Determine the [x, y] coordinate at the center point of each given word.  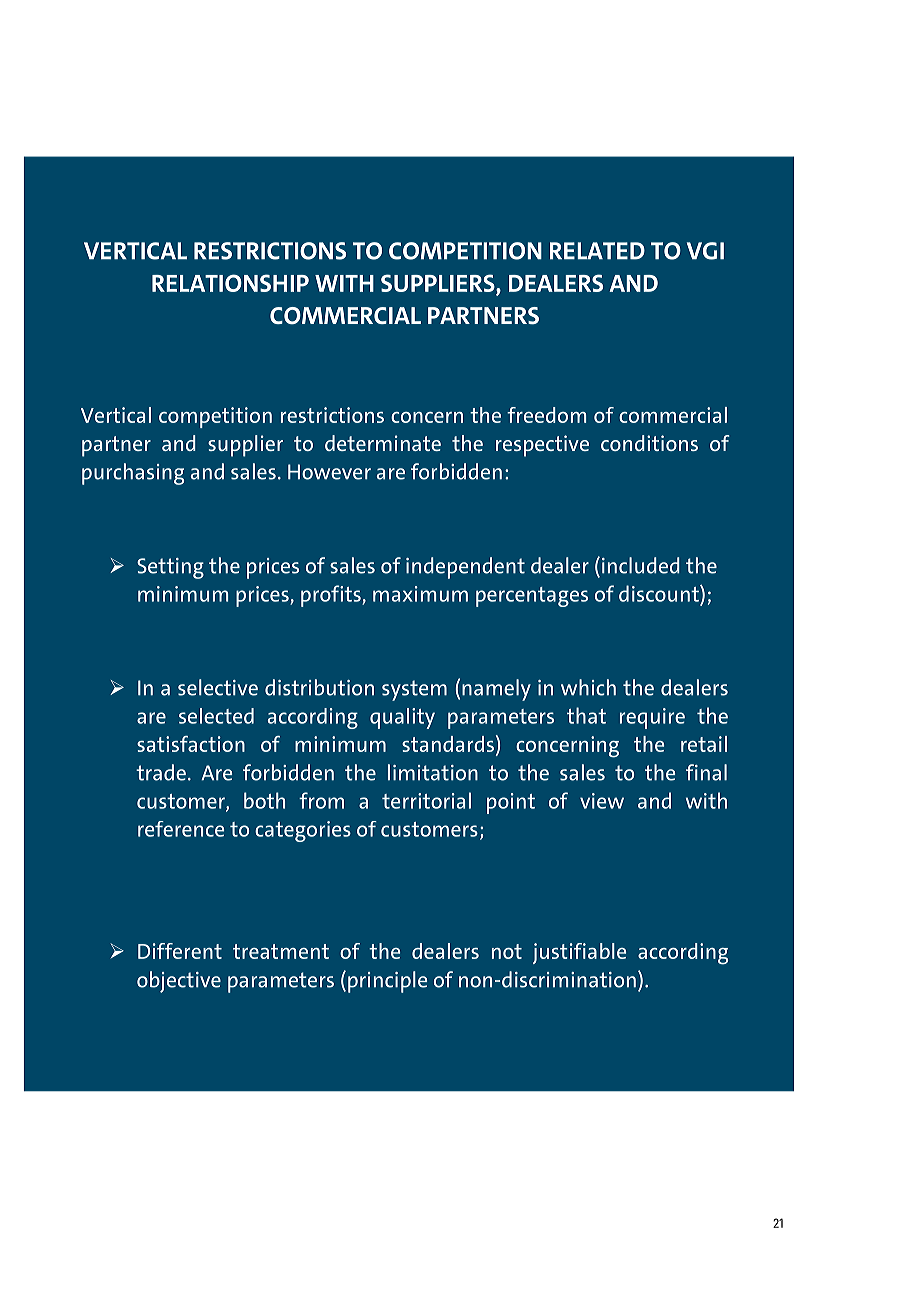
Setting [170, 568]
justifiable [579, 953]
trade [161, 772]
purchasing [133, 474]
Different [180, 951]
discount [660, 593]
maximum [420, 594]
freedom [546, 415]
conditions [649, 443]
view [602, 801]
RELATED [597, 251]
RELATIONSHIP [230, 283]
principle [387, 982]
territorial [426, 800]
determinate [383, 443]
